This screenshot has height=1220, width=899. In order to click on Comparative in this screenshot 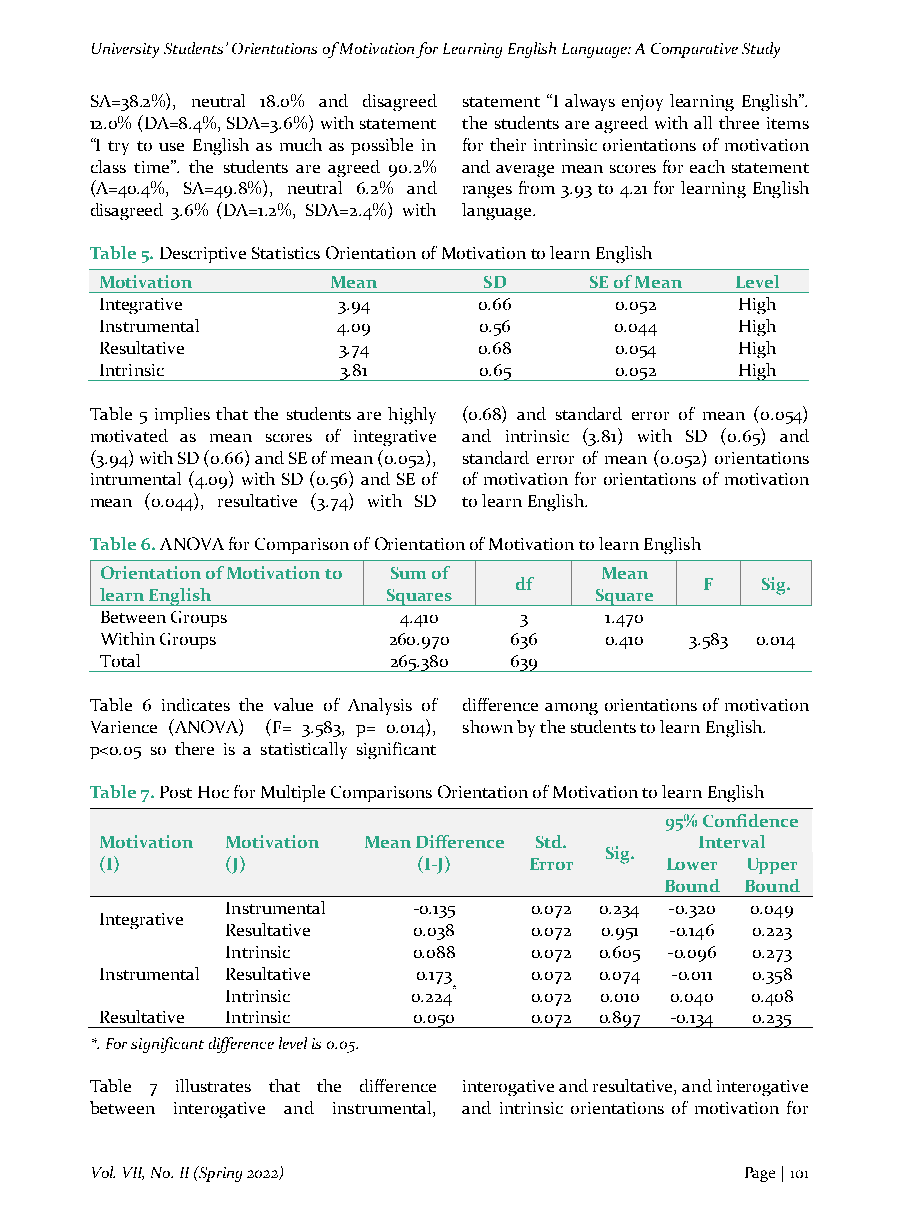, I will do `click(694, 50)`.
